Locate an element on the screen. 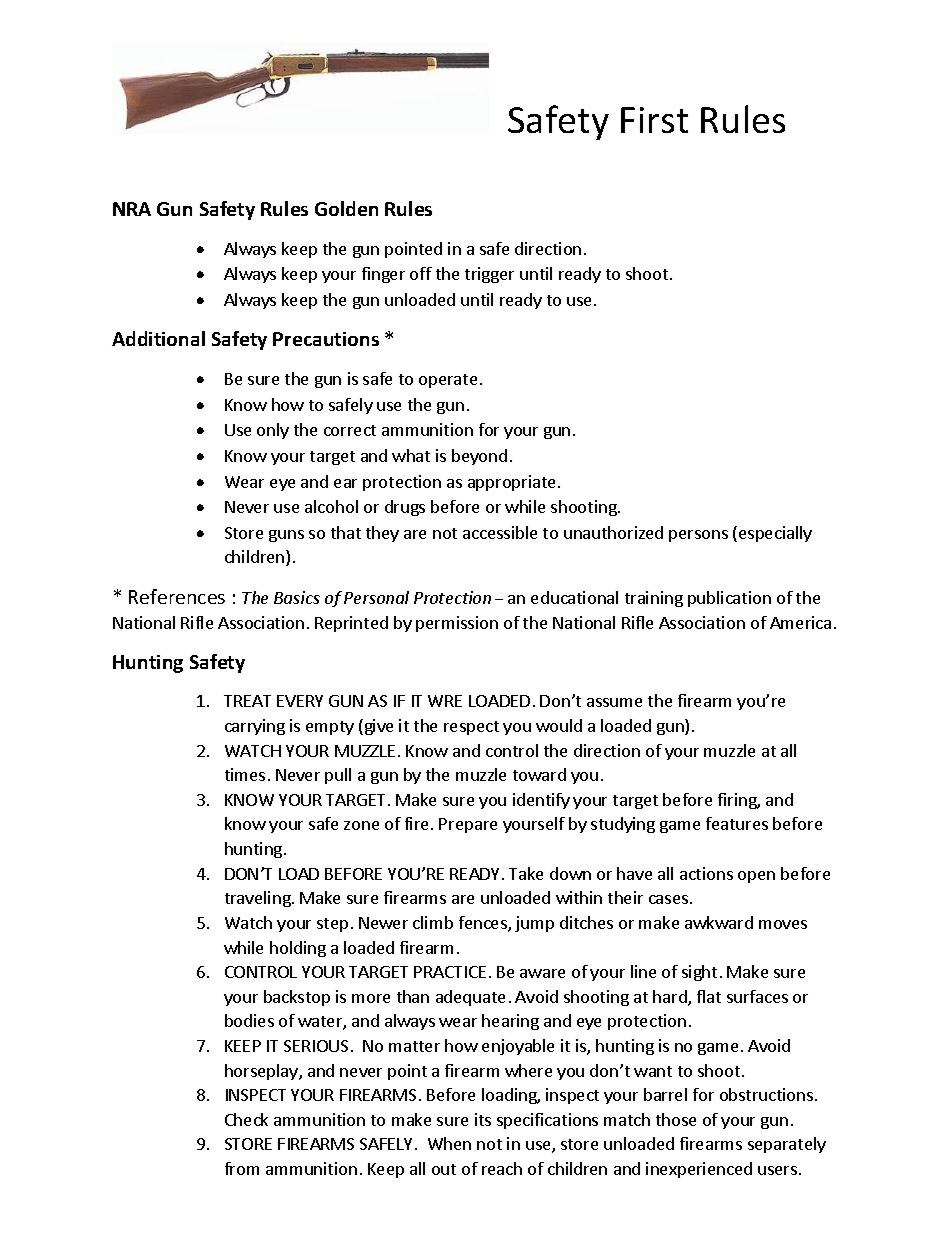 This screenshot has height=1233, width=952. Check is located at coordinates (246, 1119).
